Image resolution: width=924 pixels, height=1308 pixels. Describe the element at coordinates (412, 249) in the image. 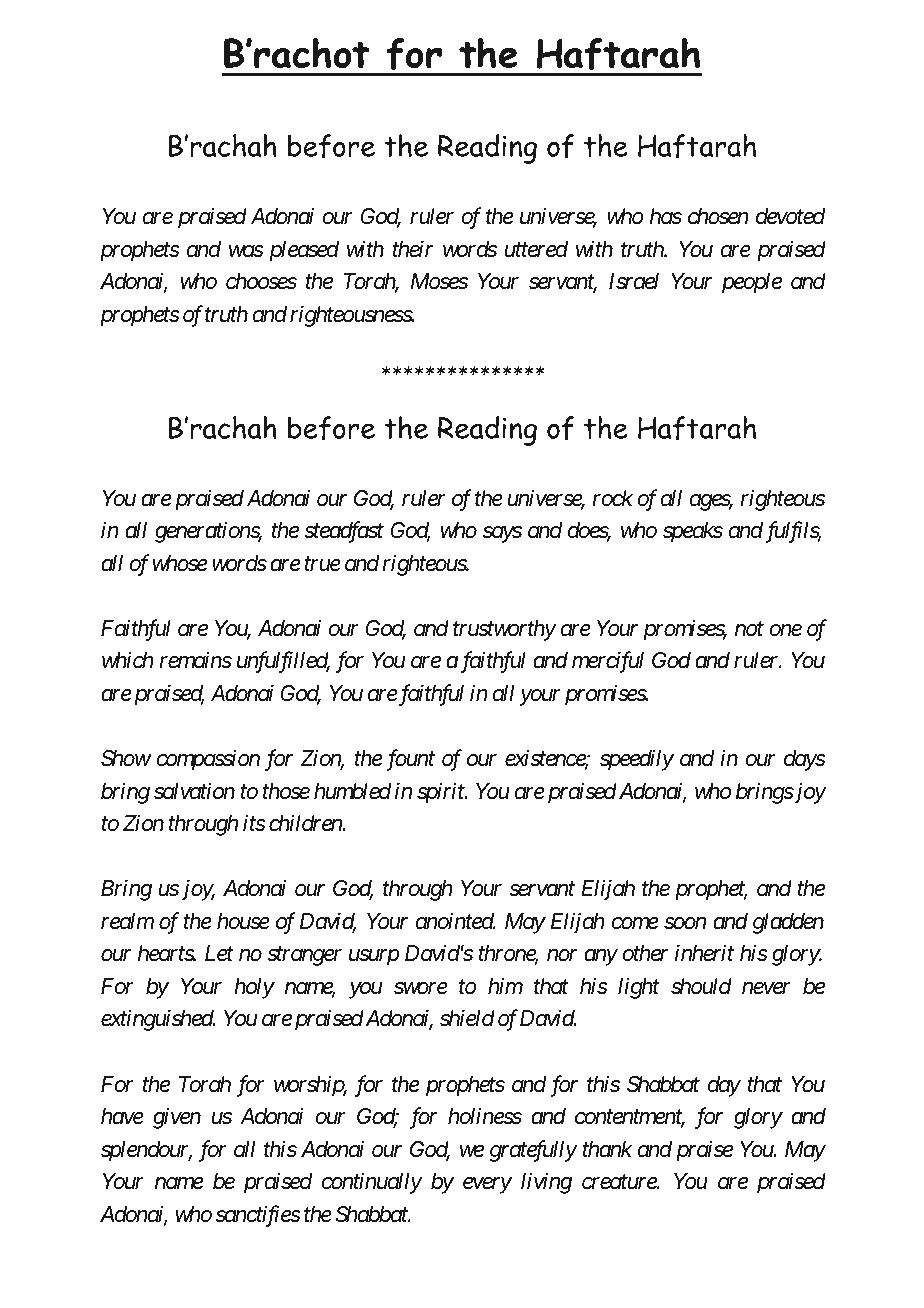

I see `their` at that location.
